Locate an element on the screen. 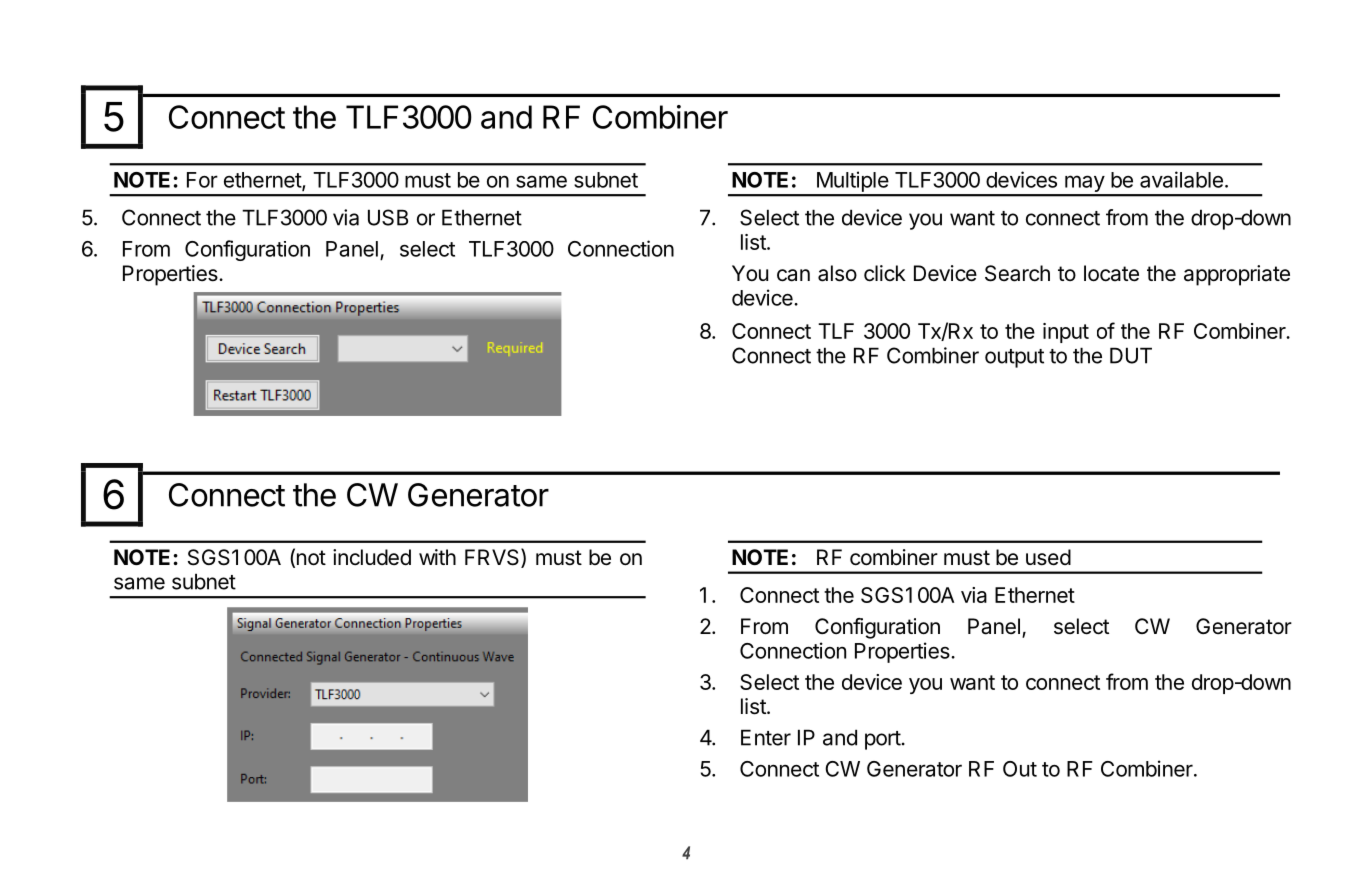 This screenshot has width=1372, height=887. Search is located at coordinates (1017, 273).
